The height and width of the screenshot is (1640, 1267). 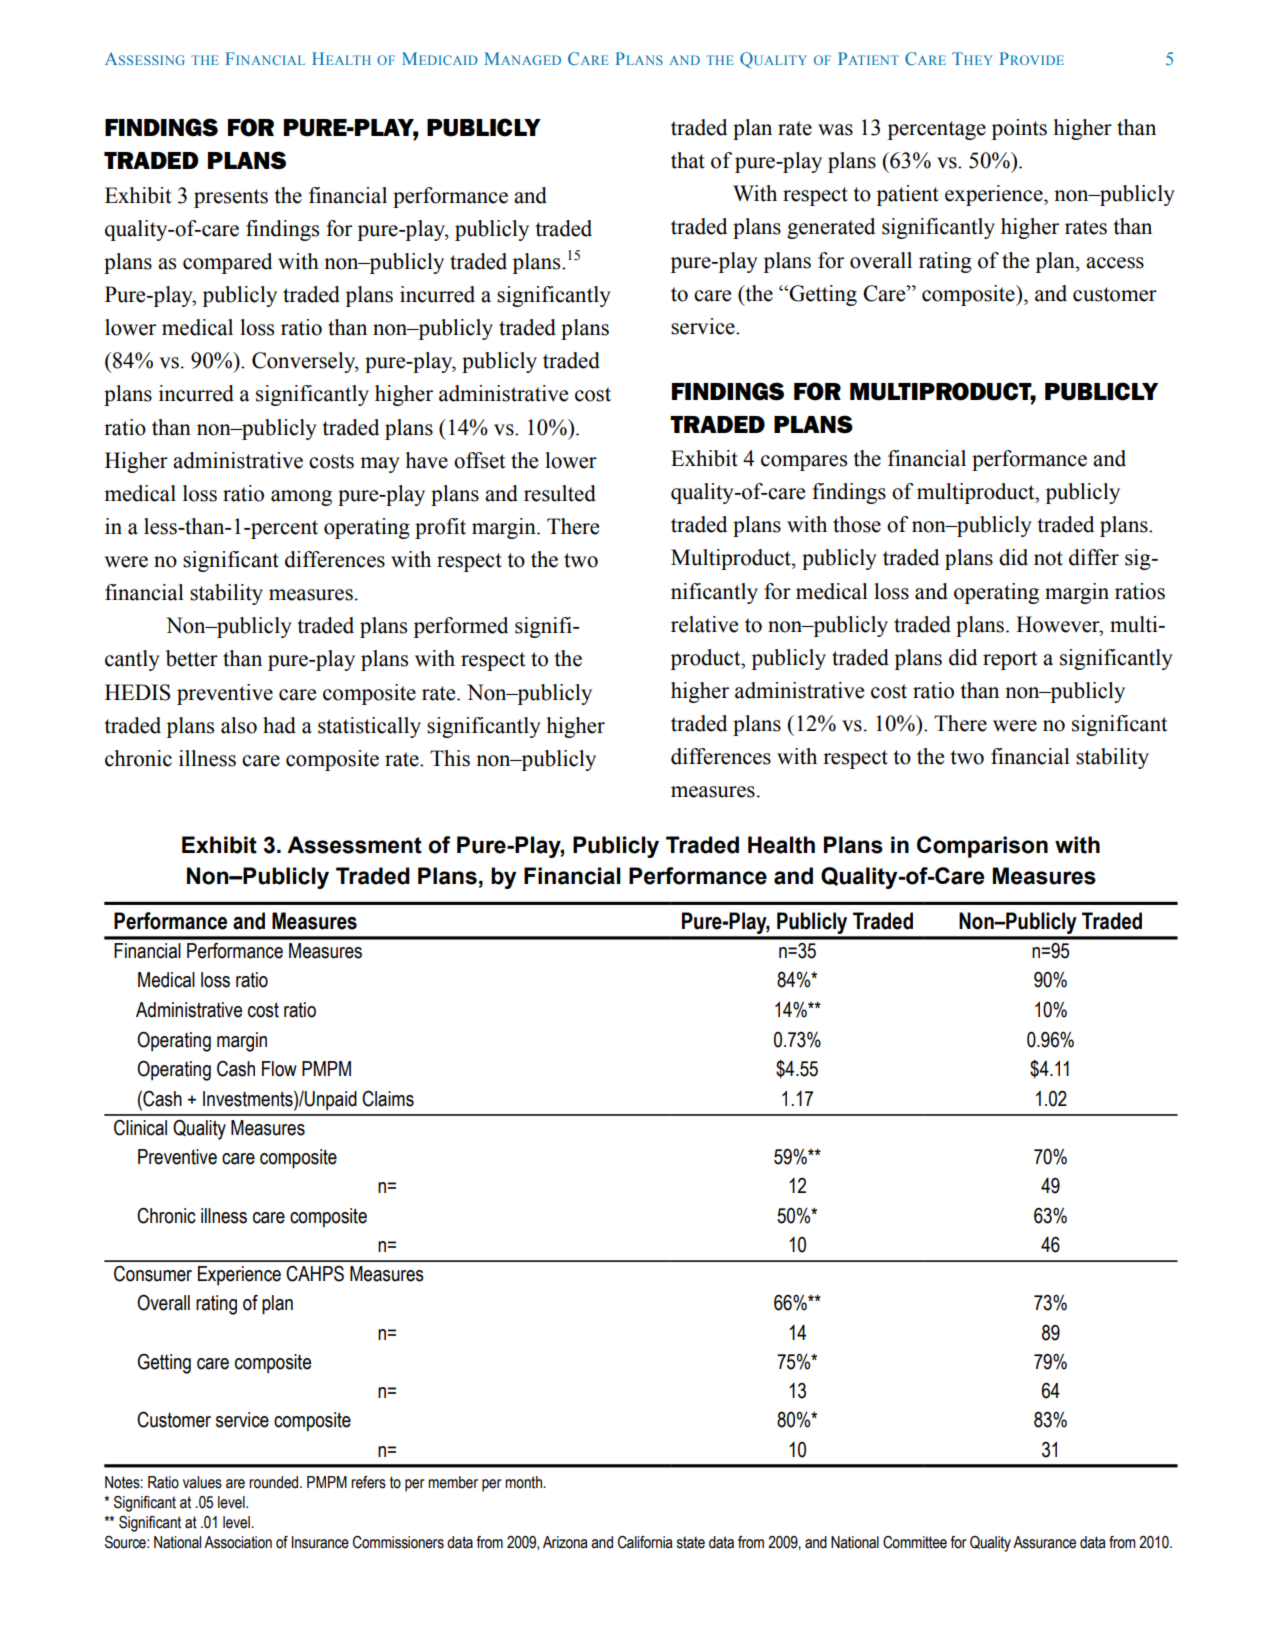 I want to click on Assessment, so click(x=354, y=845).
